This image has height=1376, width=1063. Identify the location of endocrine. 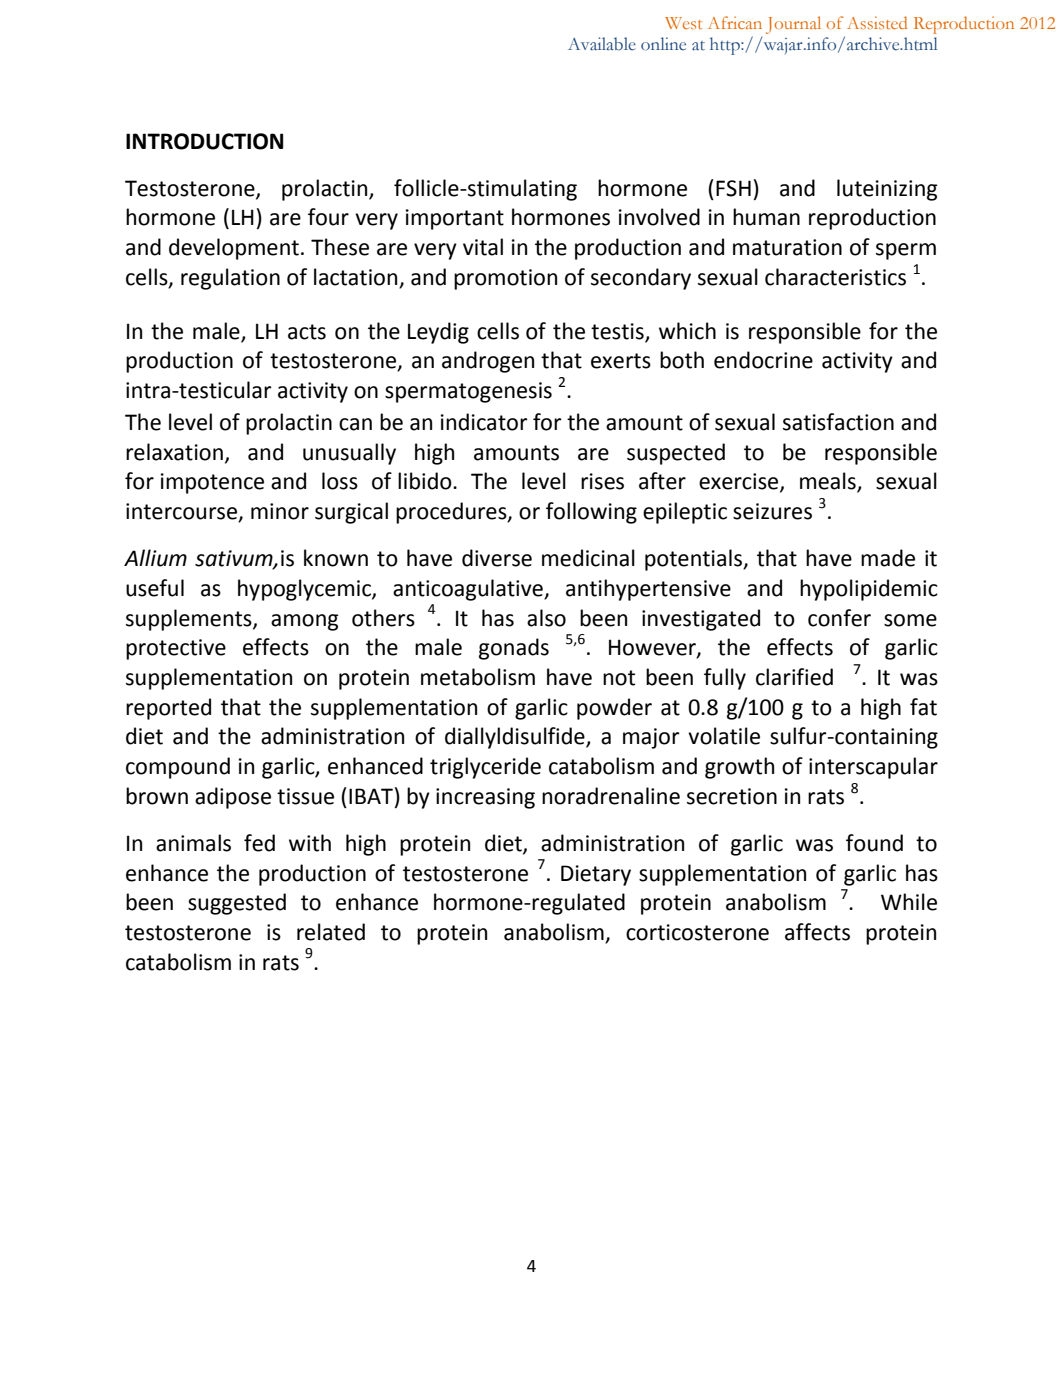
(763, 360).
